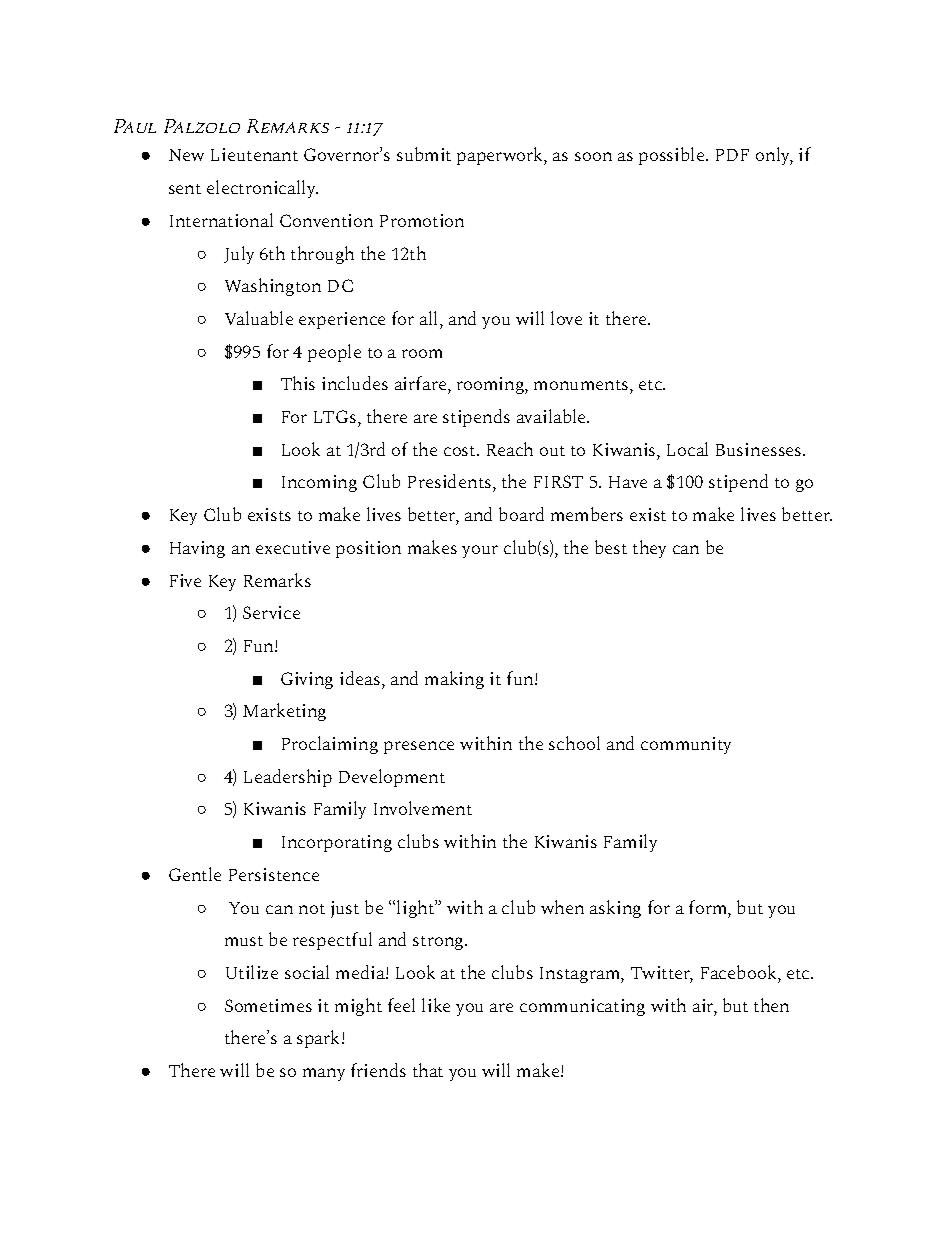 This image has height=1233, width=952. Describe the element at coordinates (480, 551) in the image. I see `your` at that location.
